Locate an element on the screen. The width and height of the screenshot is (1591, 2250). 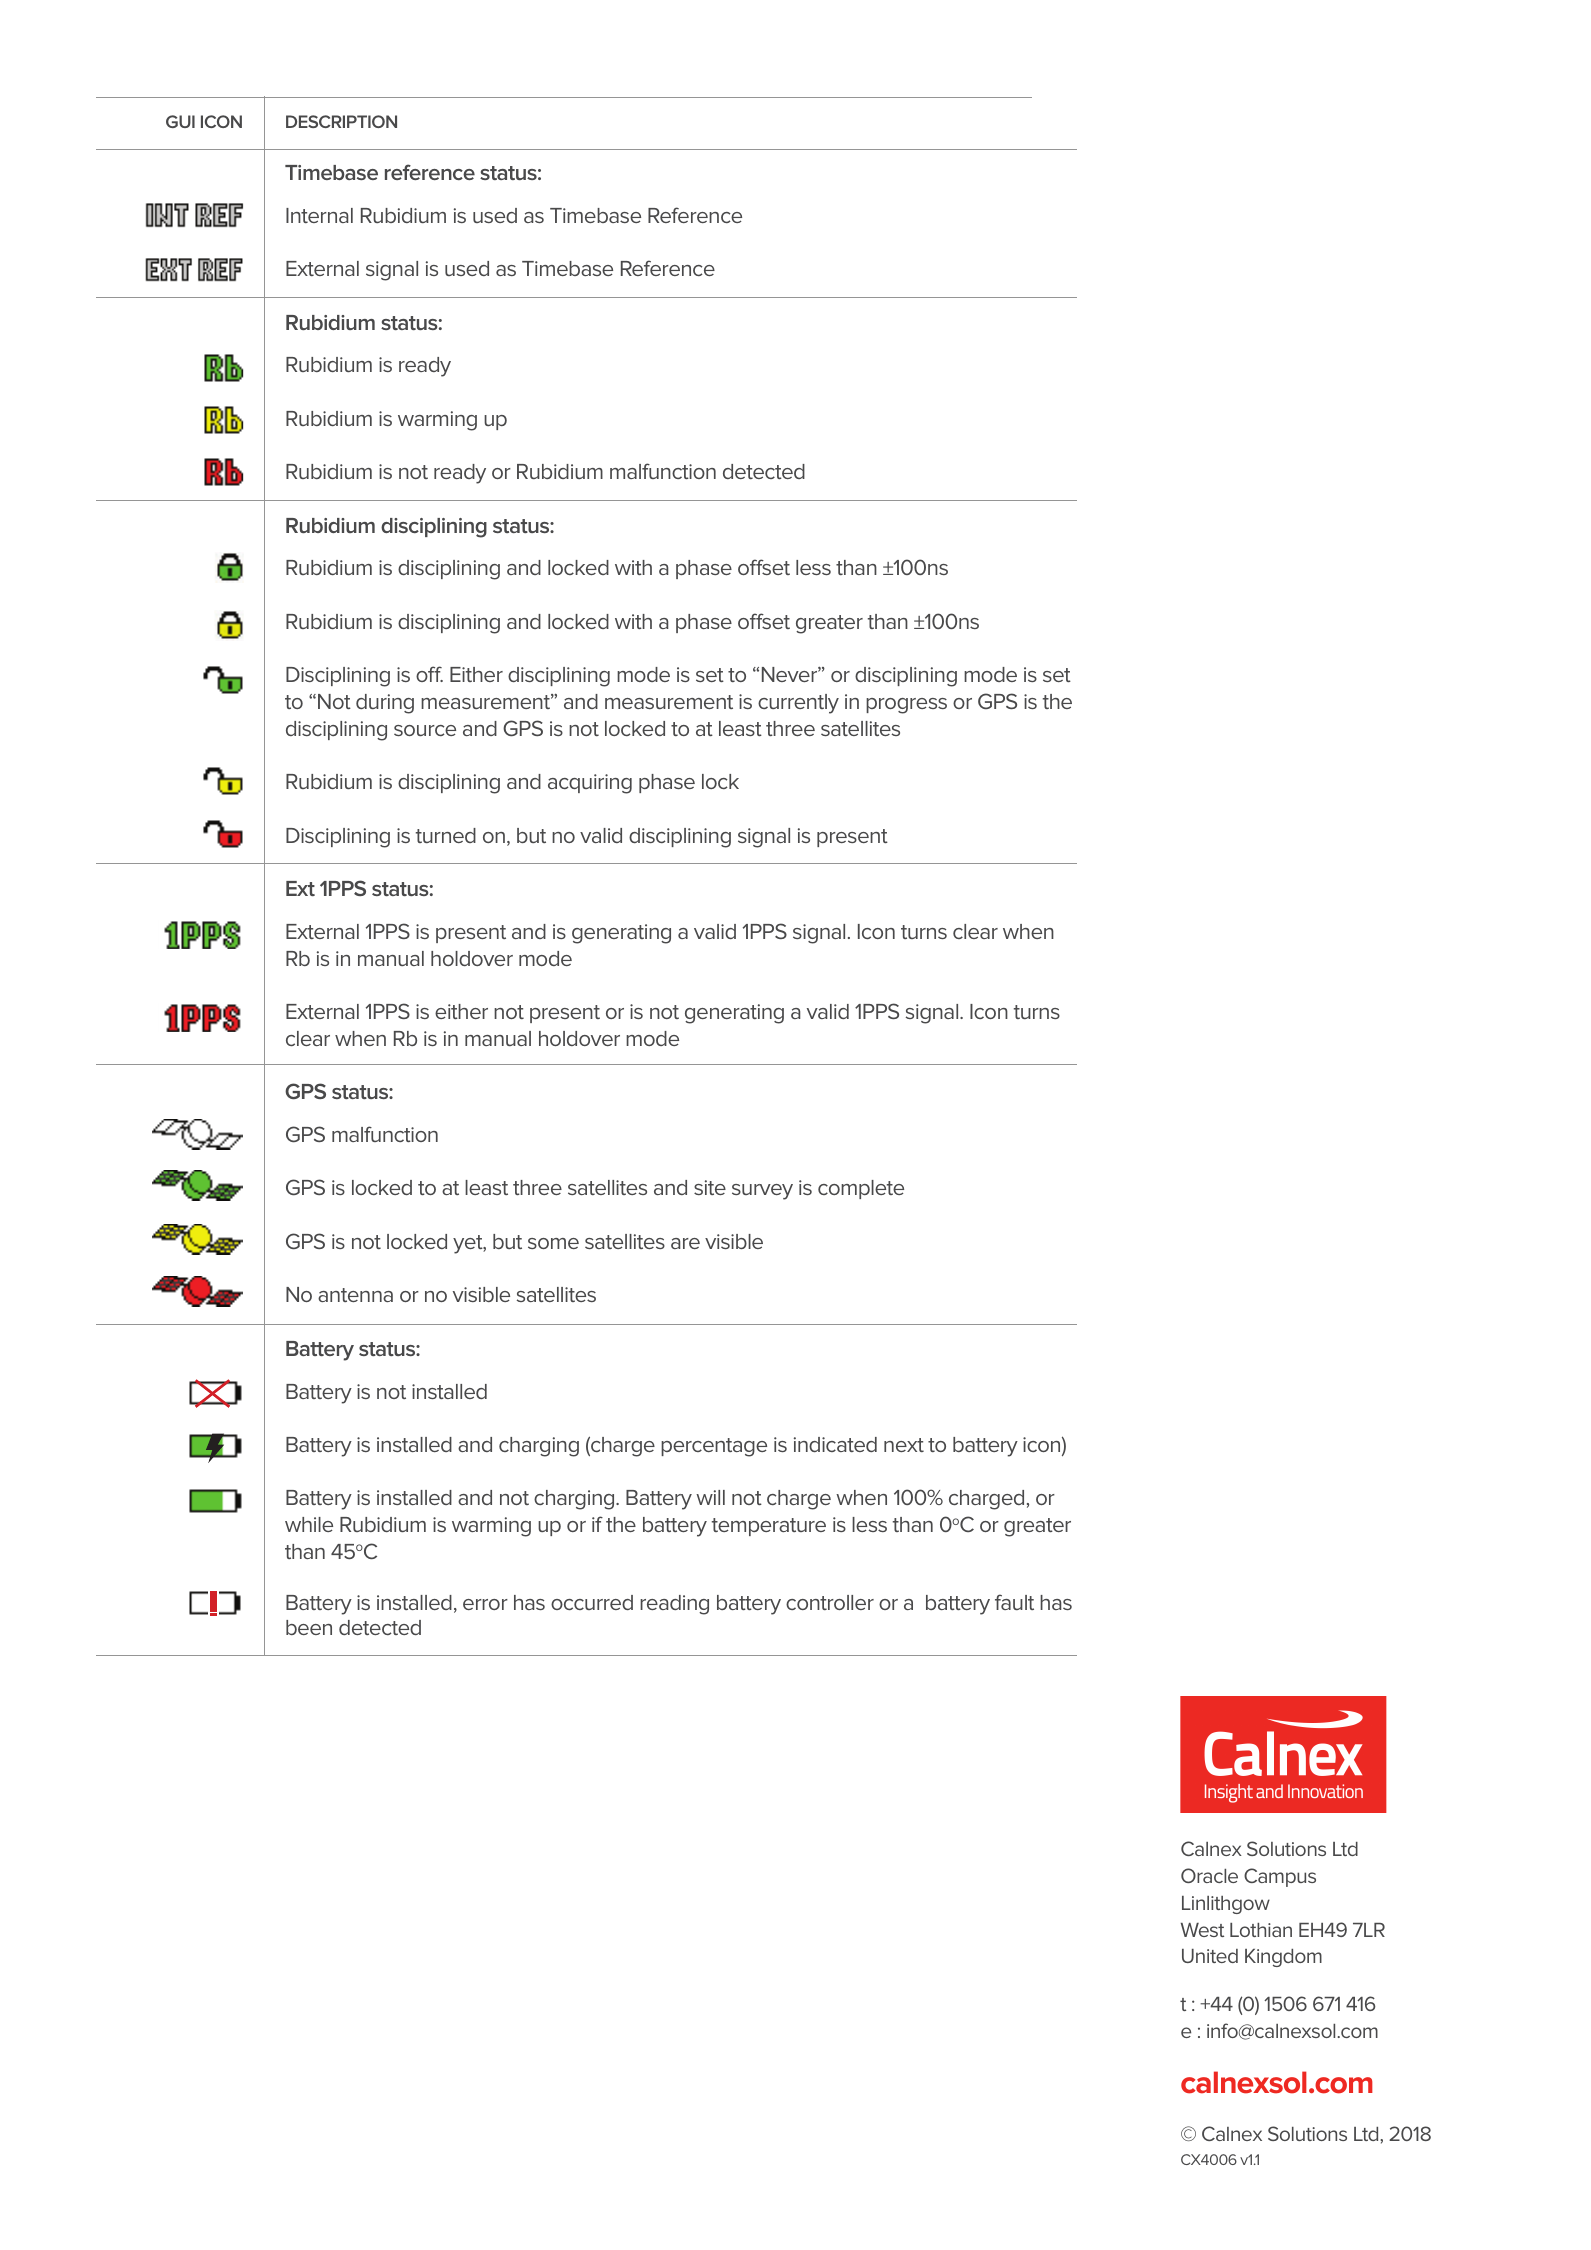
turned is located at coordinates (446, 835).
